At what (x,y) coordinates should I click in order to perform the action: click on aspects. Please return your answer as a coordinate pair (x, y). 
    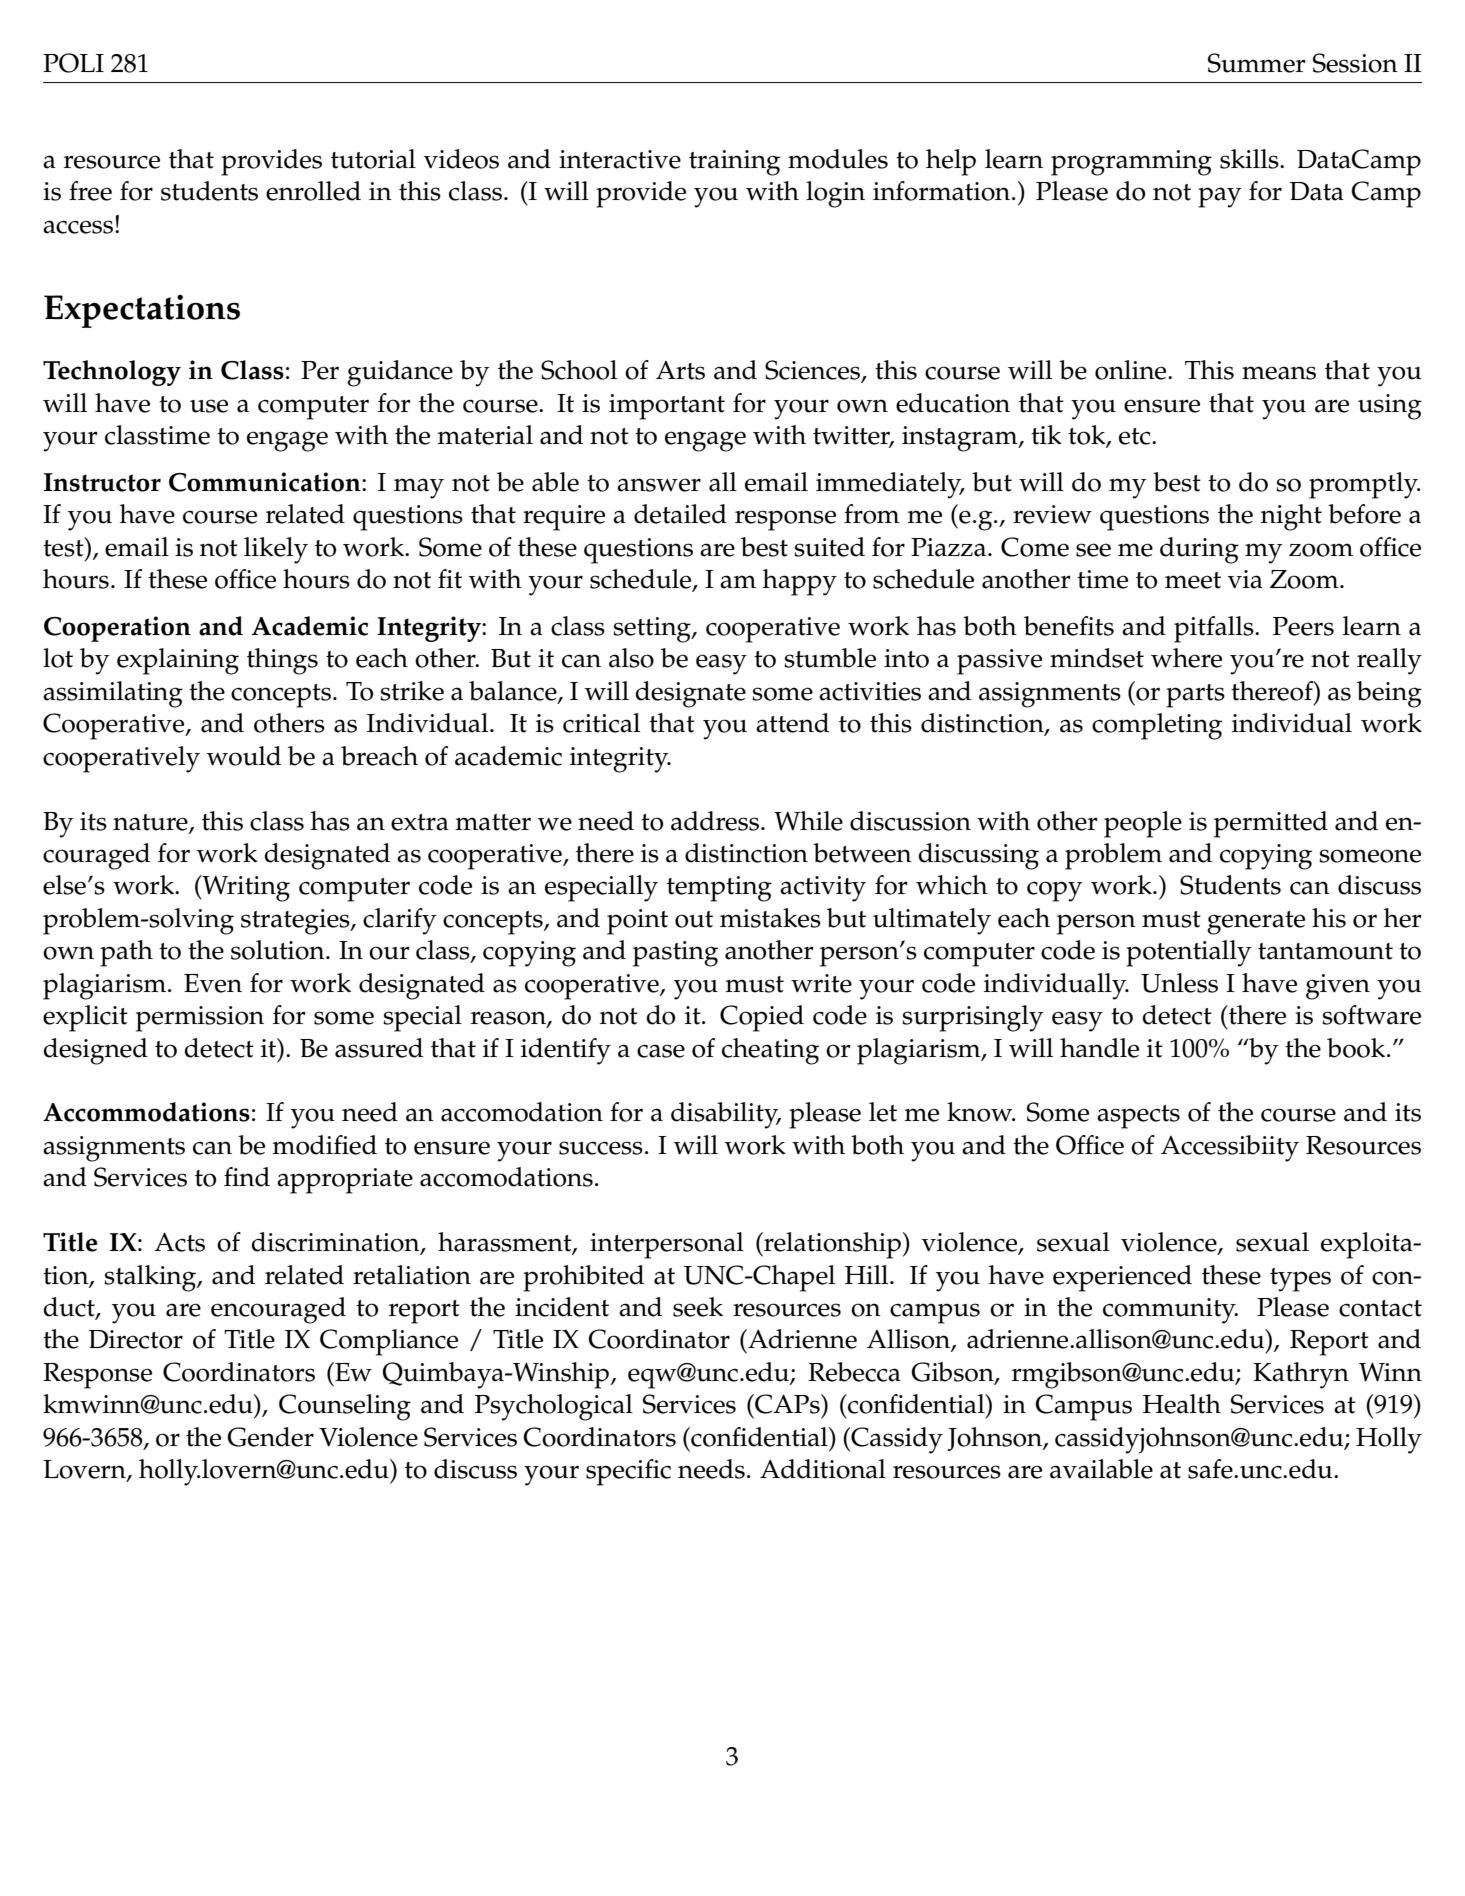
    Looking at the image, I should click on (1138, 1117).
